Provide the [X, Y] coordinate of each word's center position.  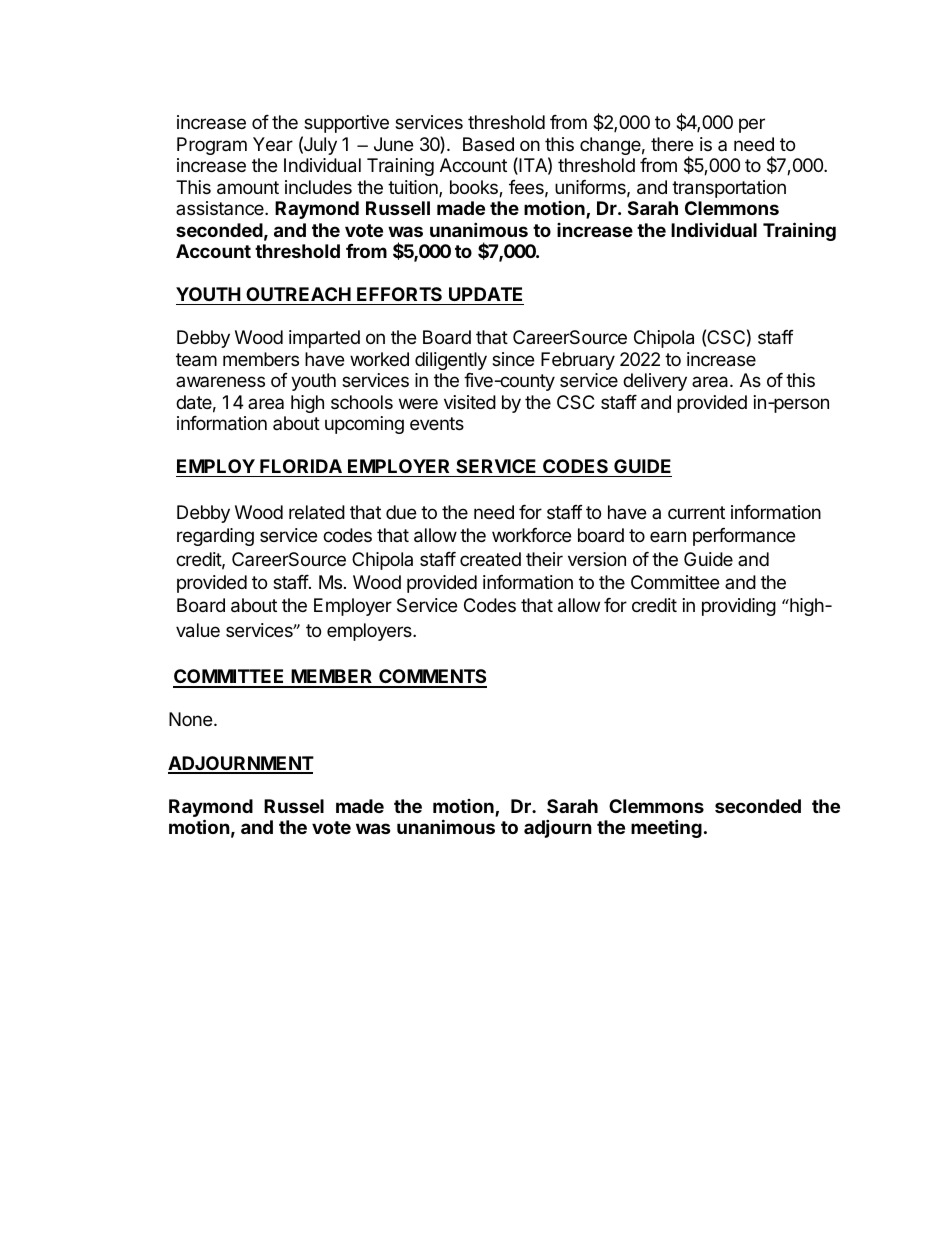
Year [273, 144]
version [597, 559]
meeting [666, 828]
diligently [451, 361]
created [490, 559]
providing [739, 607]
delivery [655, 382]
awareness [220, 381]
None [190, 719]
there [672, 144]
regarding [215, 537]
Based [488, 144]
